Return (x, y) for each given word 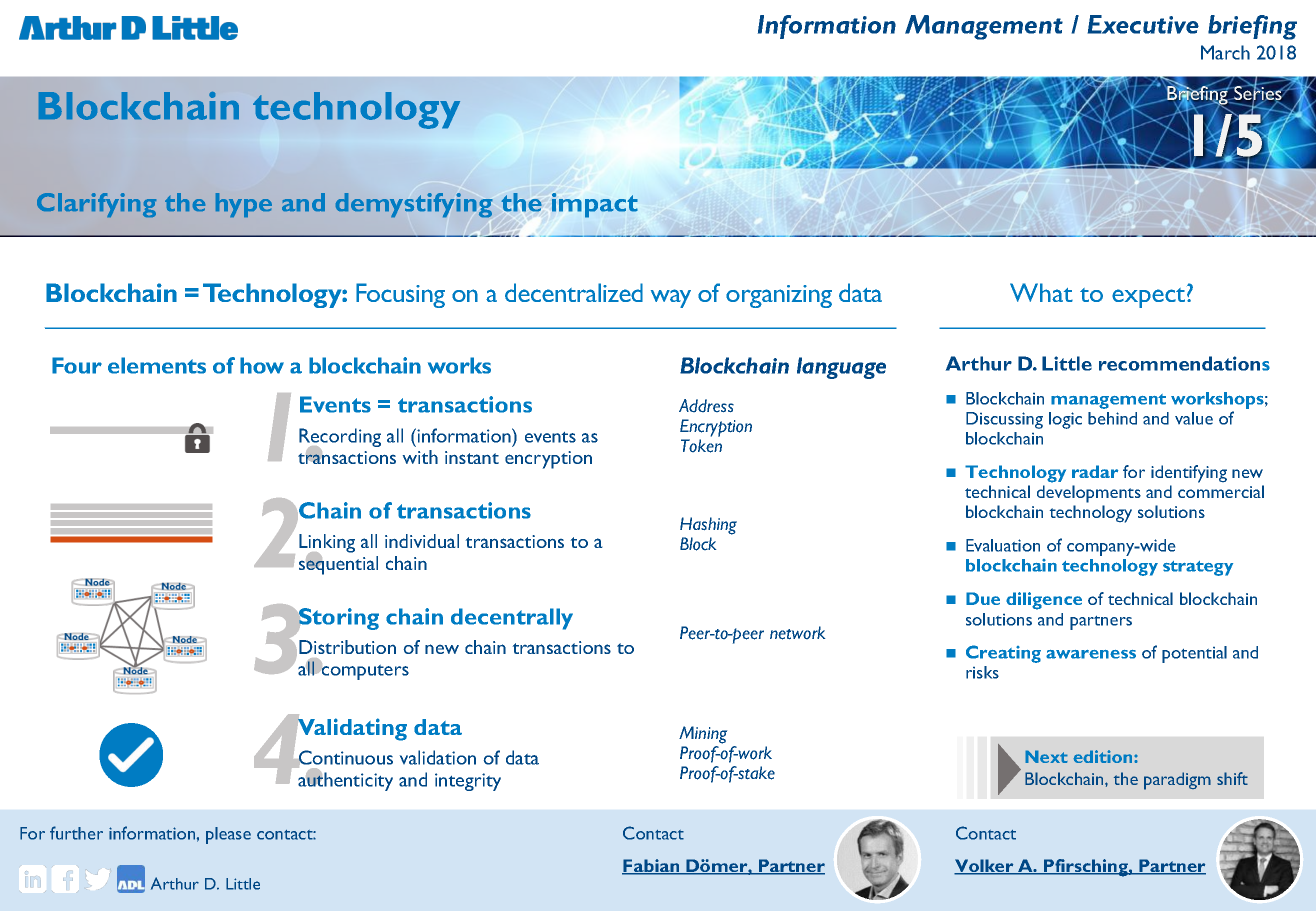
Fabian (652, 867)
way (671, 298)
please (228, 835)
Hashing (708, 526)
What (1041, 292)
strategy (1198, 568)
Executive (1143, 24)
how (262, 365)
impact (595, 205)
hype (244, 205)
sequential (338, 564)
